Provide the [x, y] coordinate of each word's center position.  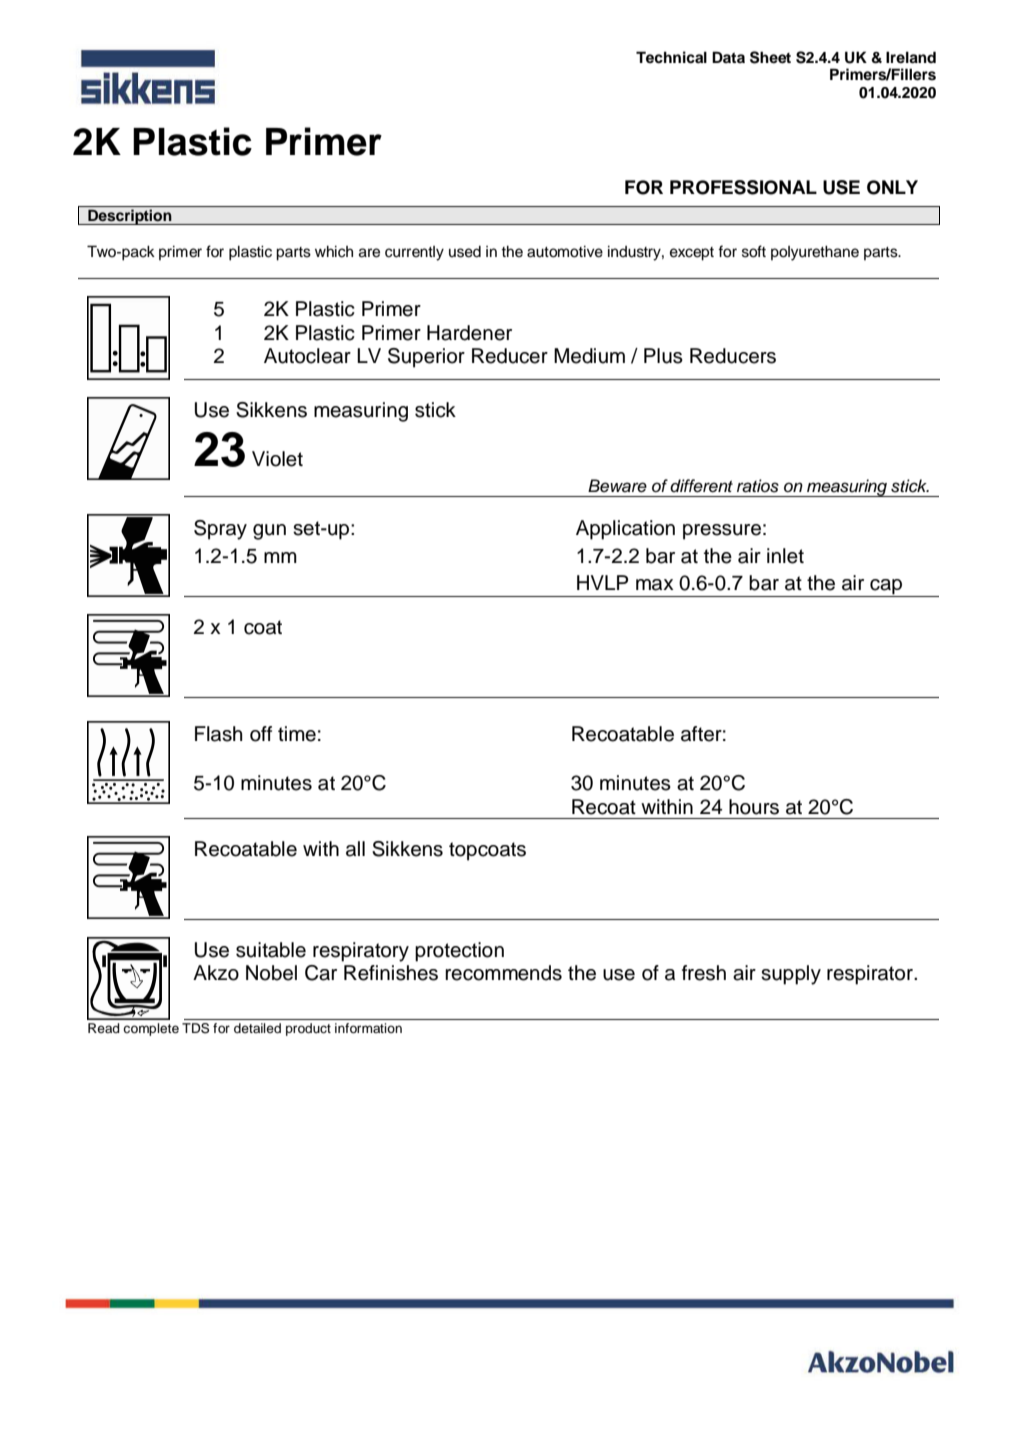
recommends [503, 973]
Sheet [770, 57]
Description [130, 217]
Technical [671, 57]
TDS [195, 1028]
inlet [785, 556]
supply [791, 975]
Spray [220, 530]
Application [625, 530]
